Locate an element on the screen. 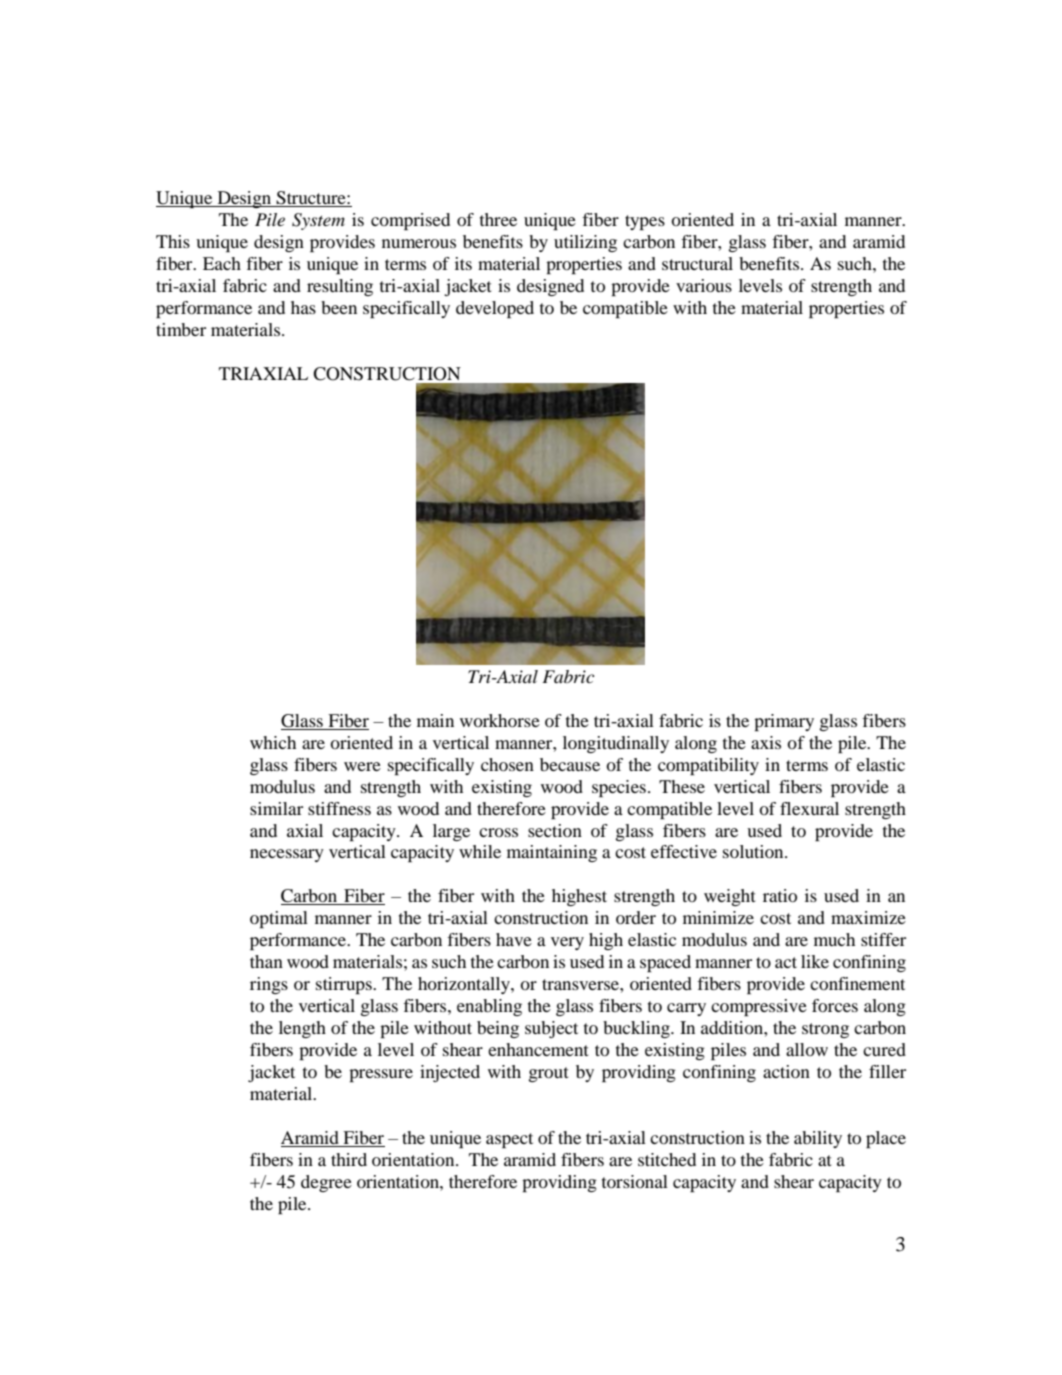  degree is located at coordinates (326, 1183).
